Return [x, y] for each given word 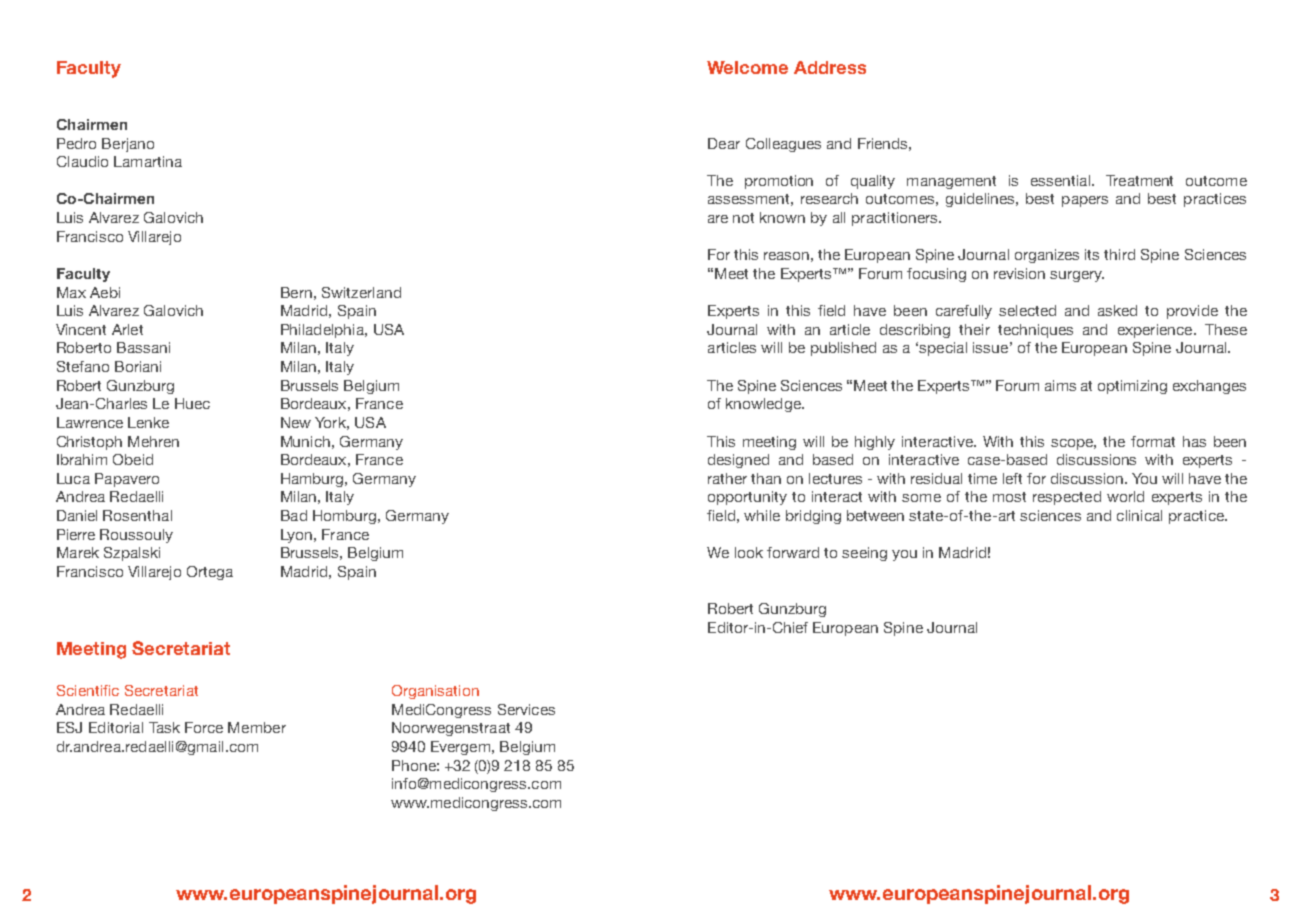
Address [830, 67]
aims [1060, 385]
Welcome [747, 67]
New [296, 422]
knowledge [764, 405]
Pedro [76, 143]
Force [204, 727]
